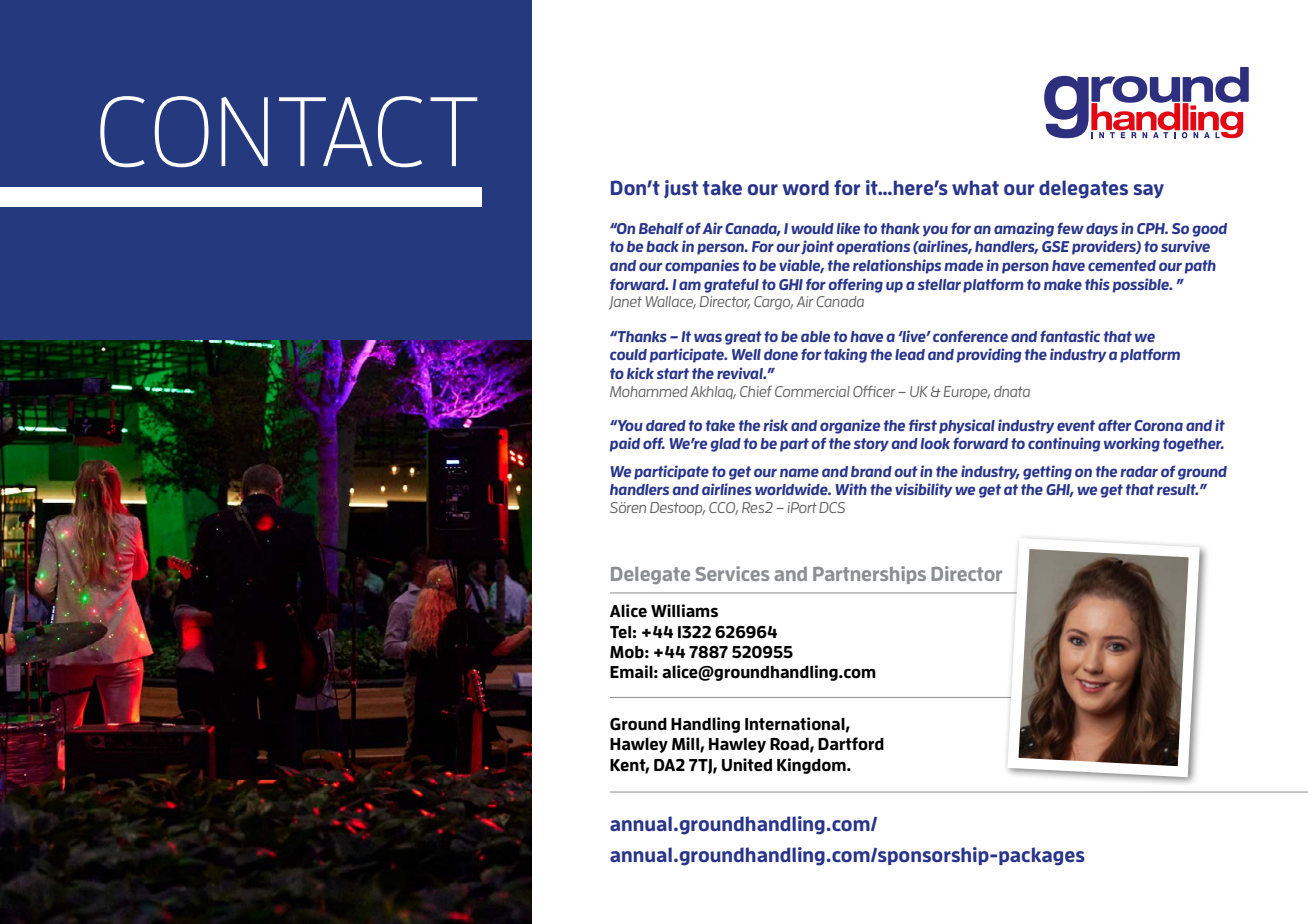 The height and width of the screenshot is (924, 1308). I want to click on Williams, so click(684, 611).
